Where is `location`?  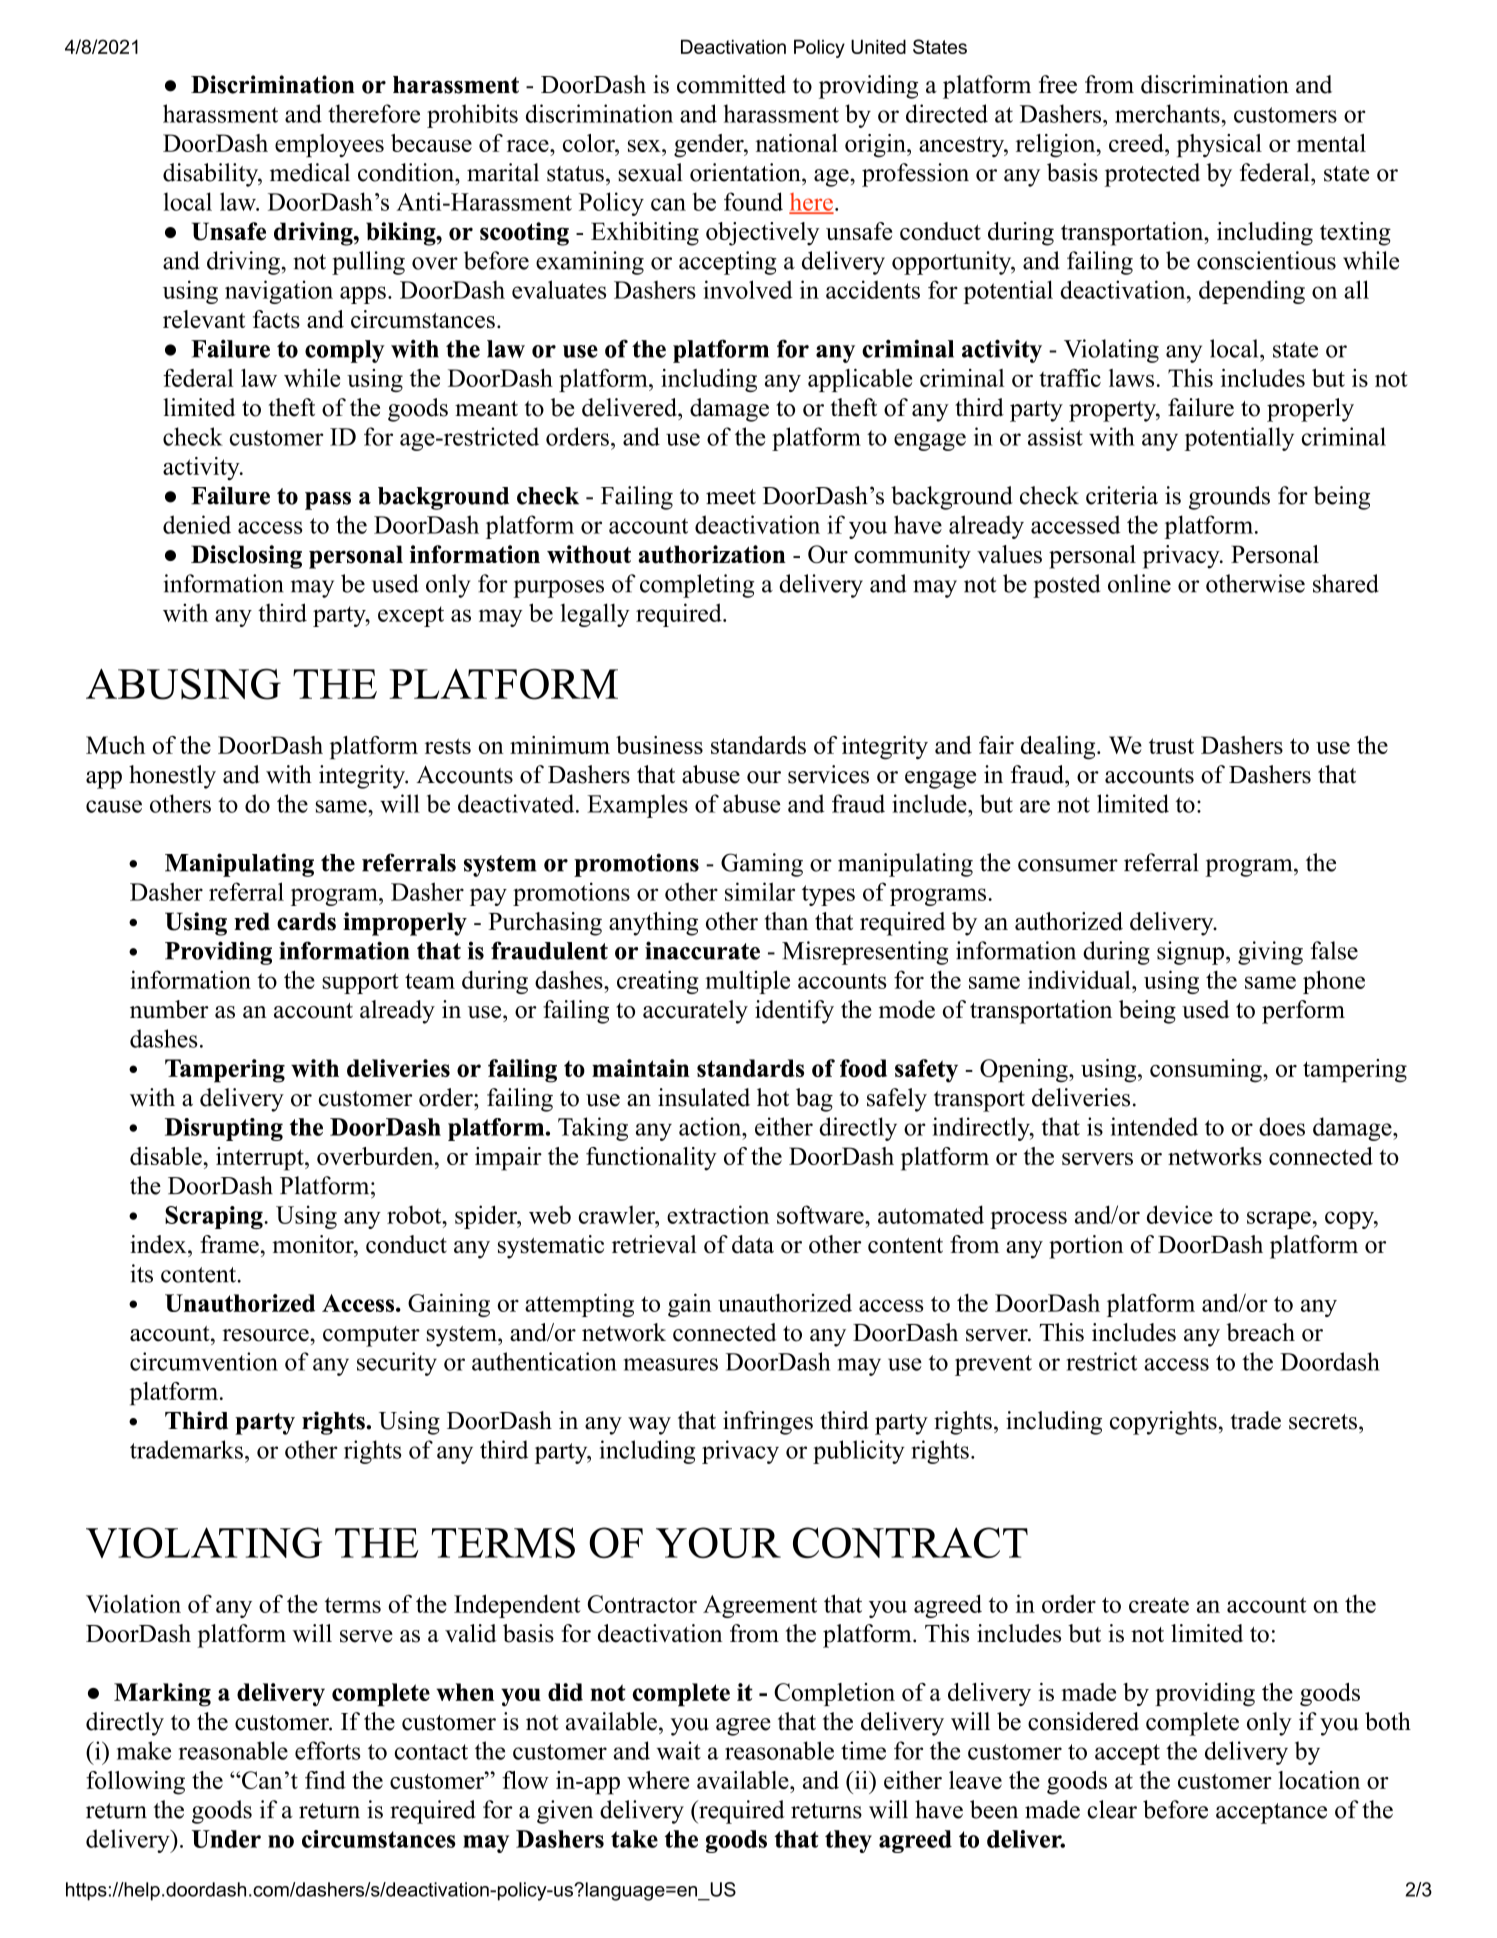 location is located at coordinates (1319, 1780).
